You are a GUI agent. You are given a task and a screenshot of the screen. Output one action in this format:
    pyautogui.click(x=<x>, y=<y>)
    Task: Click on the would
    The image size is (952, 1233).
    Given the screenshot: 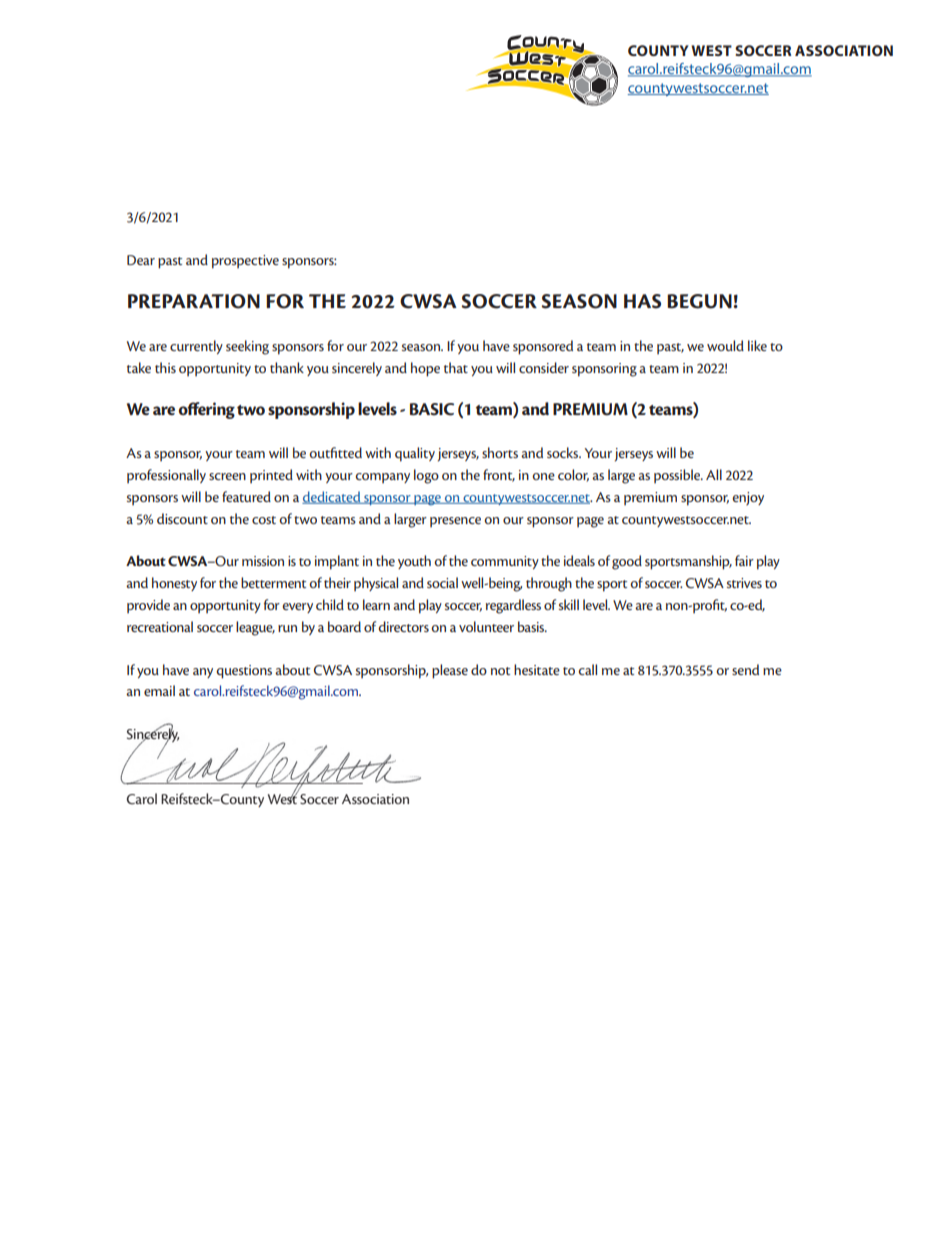 What is the action you would take?
    pyautogui.click(x=725, y=345)
